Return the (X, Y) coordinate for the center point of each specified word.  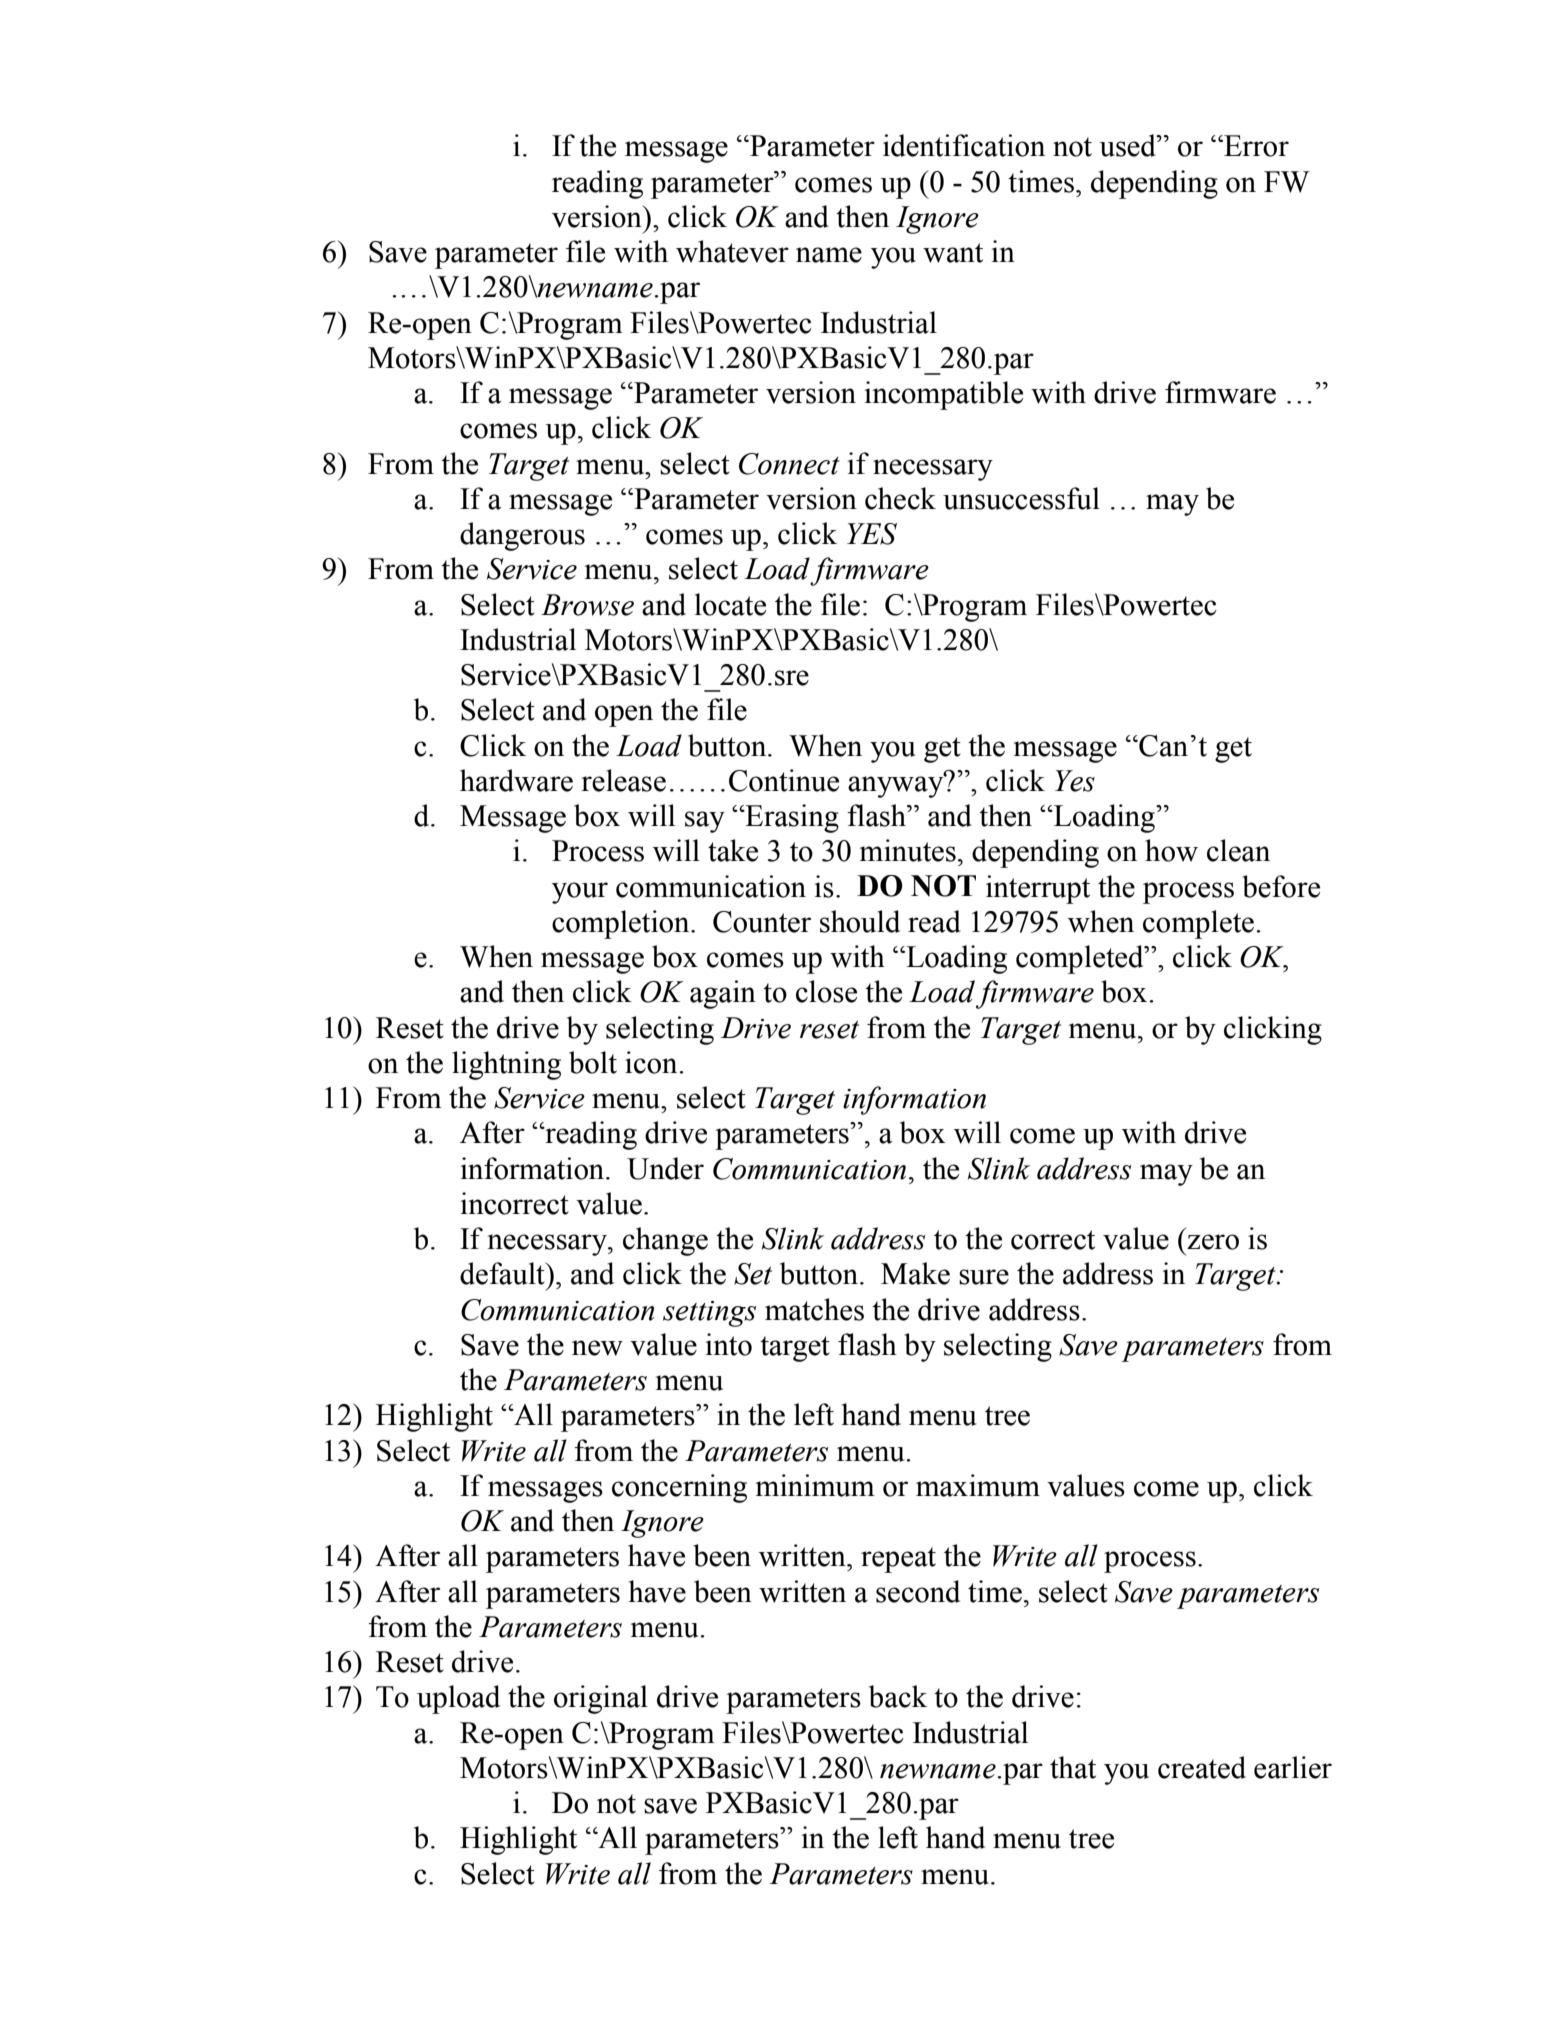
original (601, 1699)
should (860, 921)
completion (622, 924)
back (898, 1696)
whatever (732, 251)
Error (1255, 146)
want (953, 253)
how (1171, 850)
